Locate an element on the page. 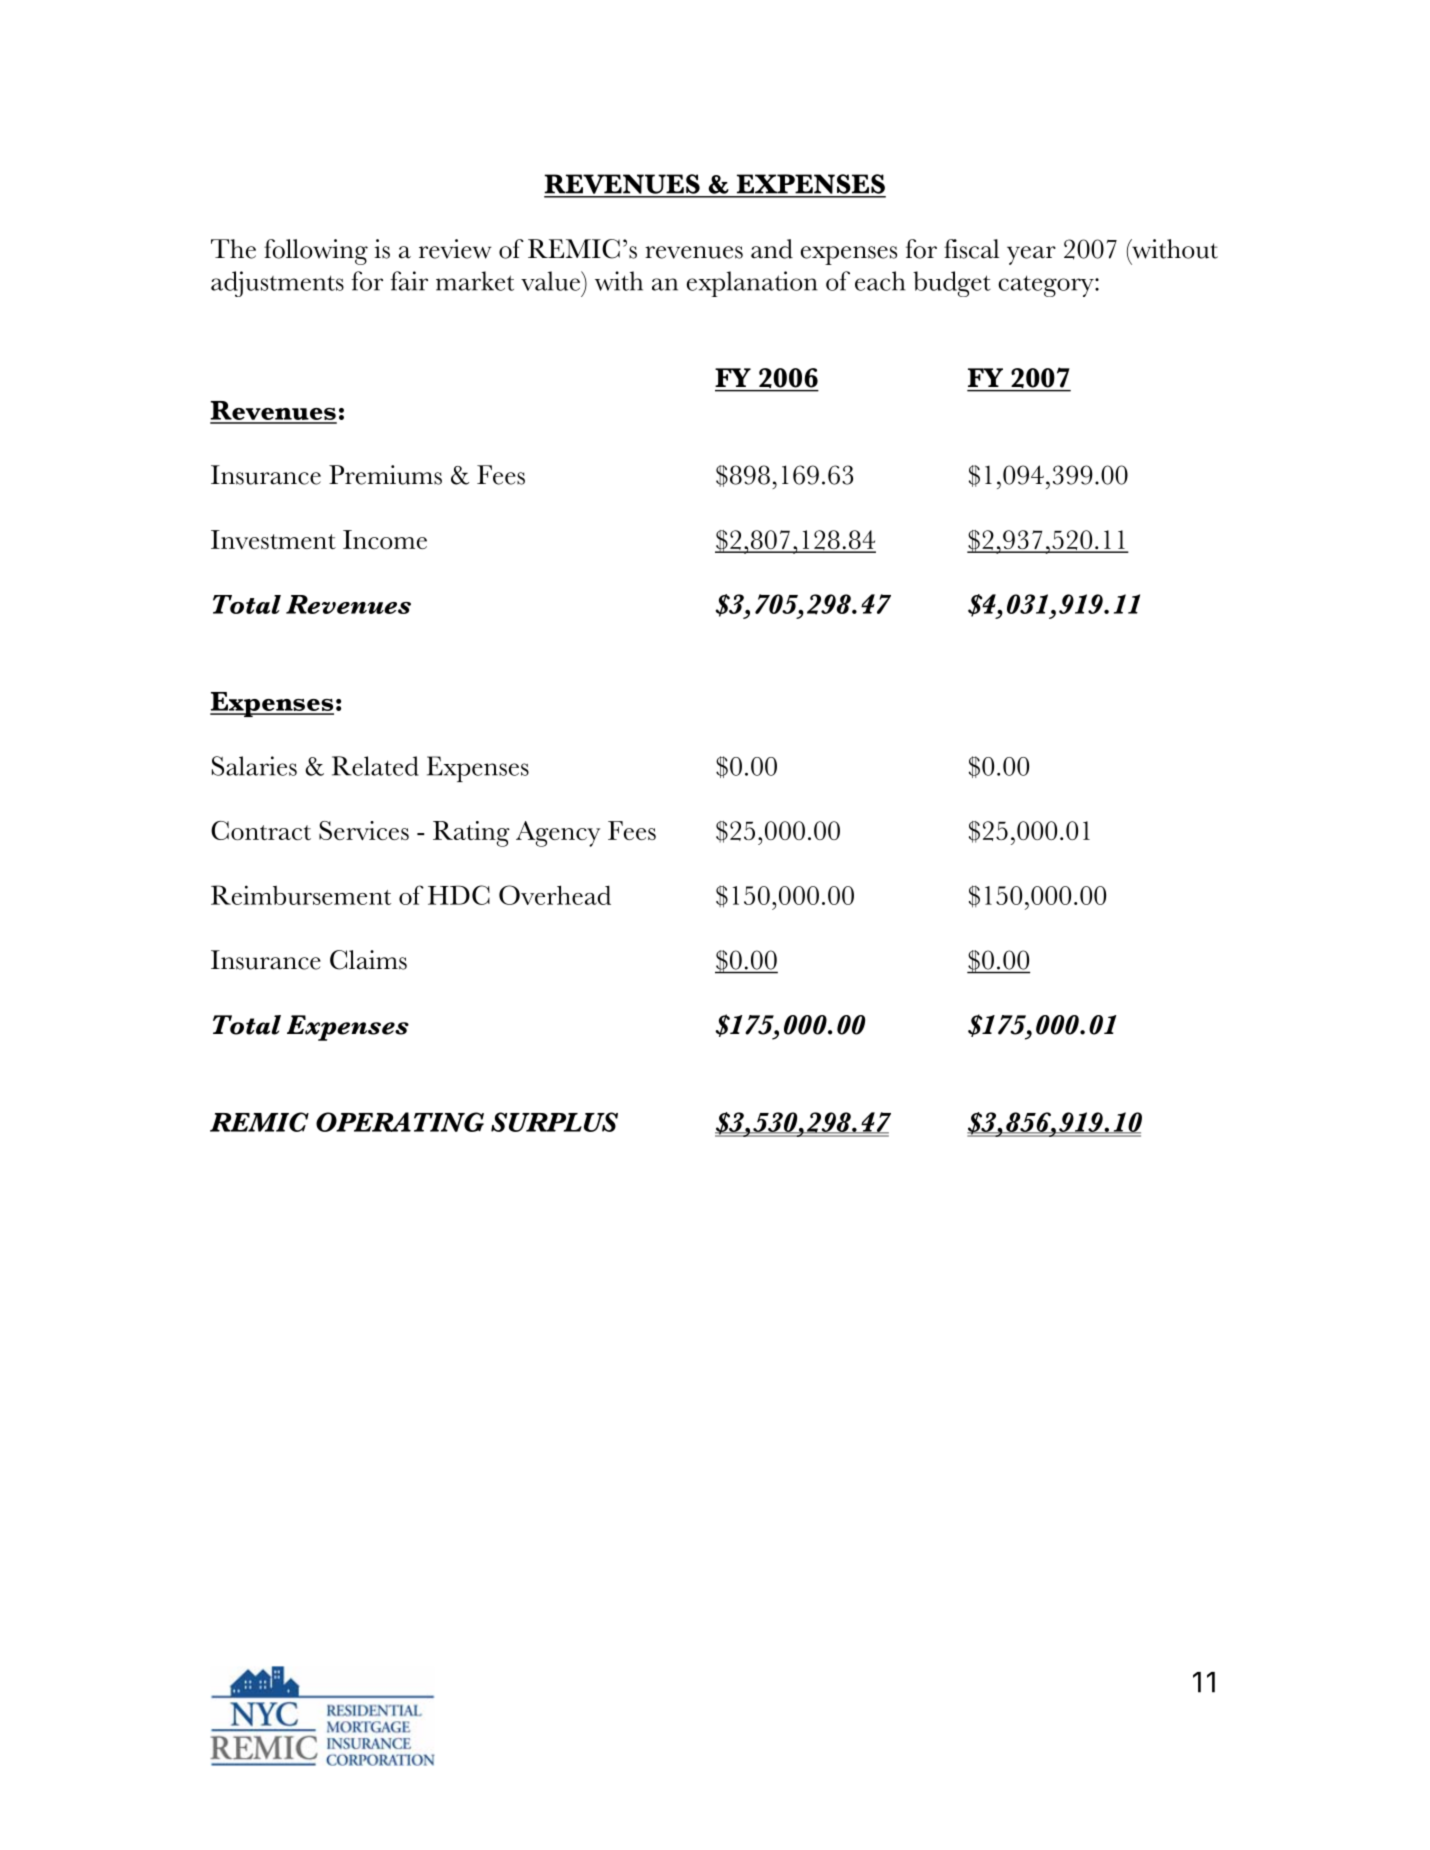 The image size is (1430, 1850). following is located at coordinates (316, 252).
